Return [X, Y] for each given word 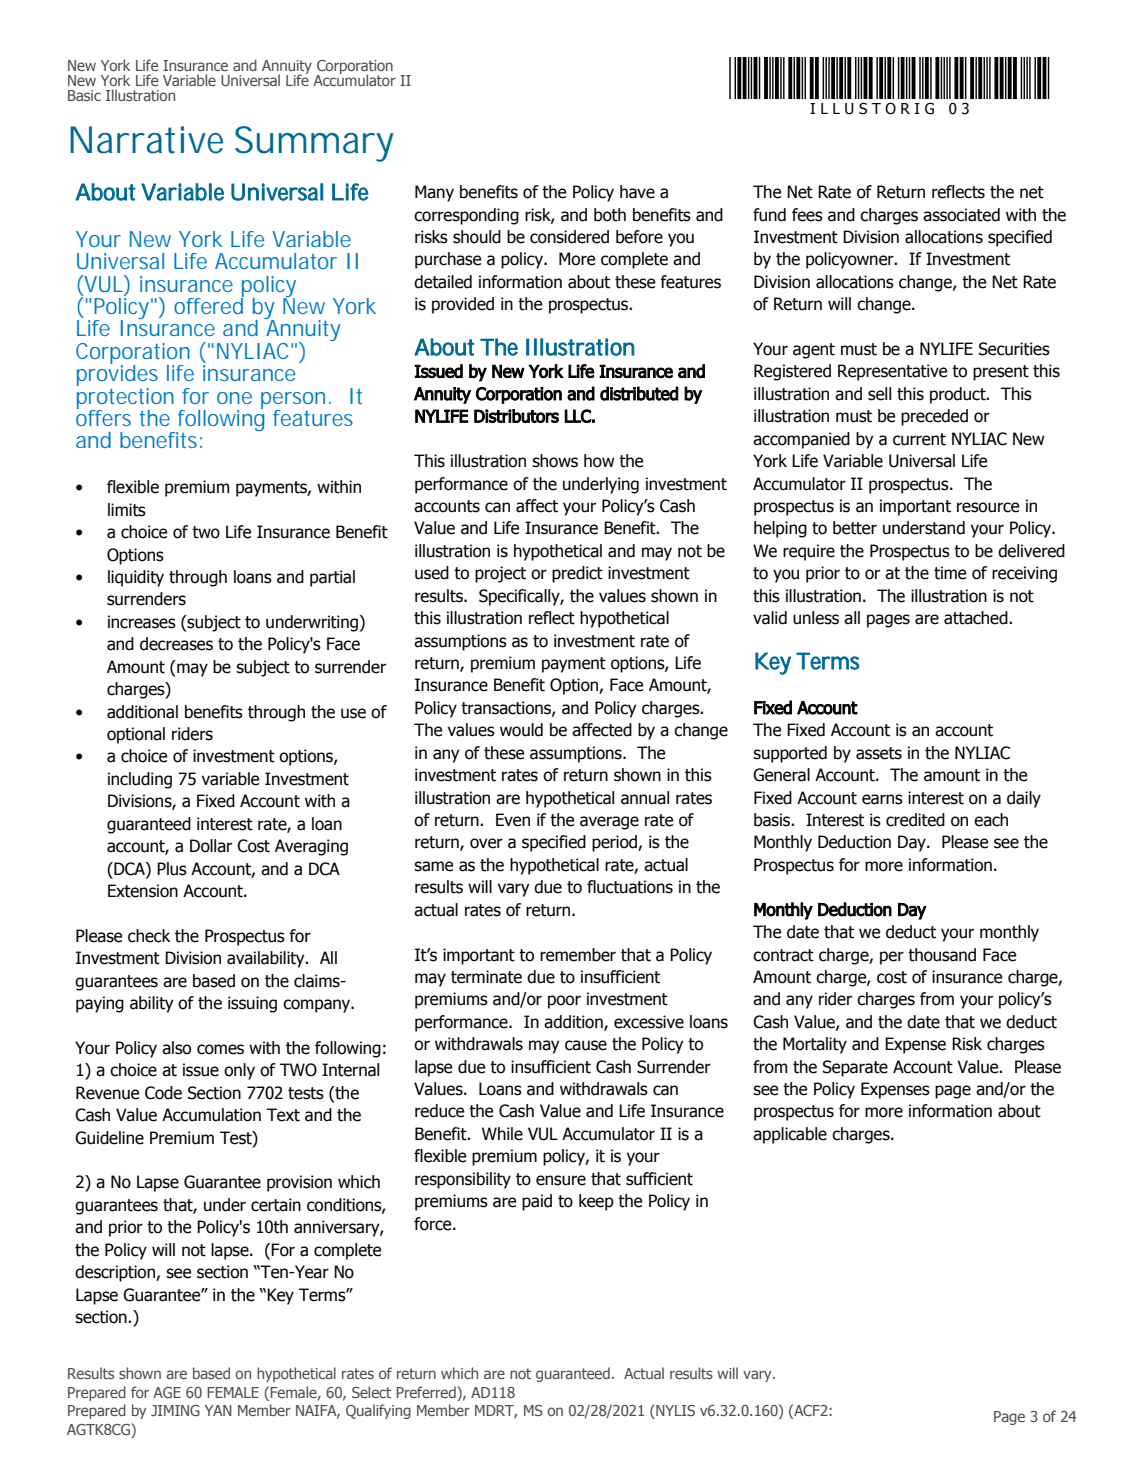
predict [577, 574]
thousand [942, 955]
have [637, 192]
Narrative [146, 140]
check [149, 936]
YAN [218, 1410]
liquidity [136, 578]
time [950, 573]
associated [961, 215]
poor [564, 1002]
